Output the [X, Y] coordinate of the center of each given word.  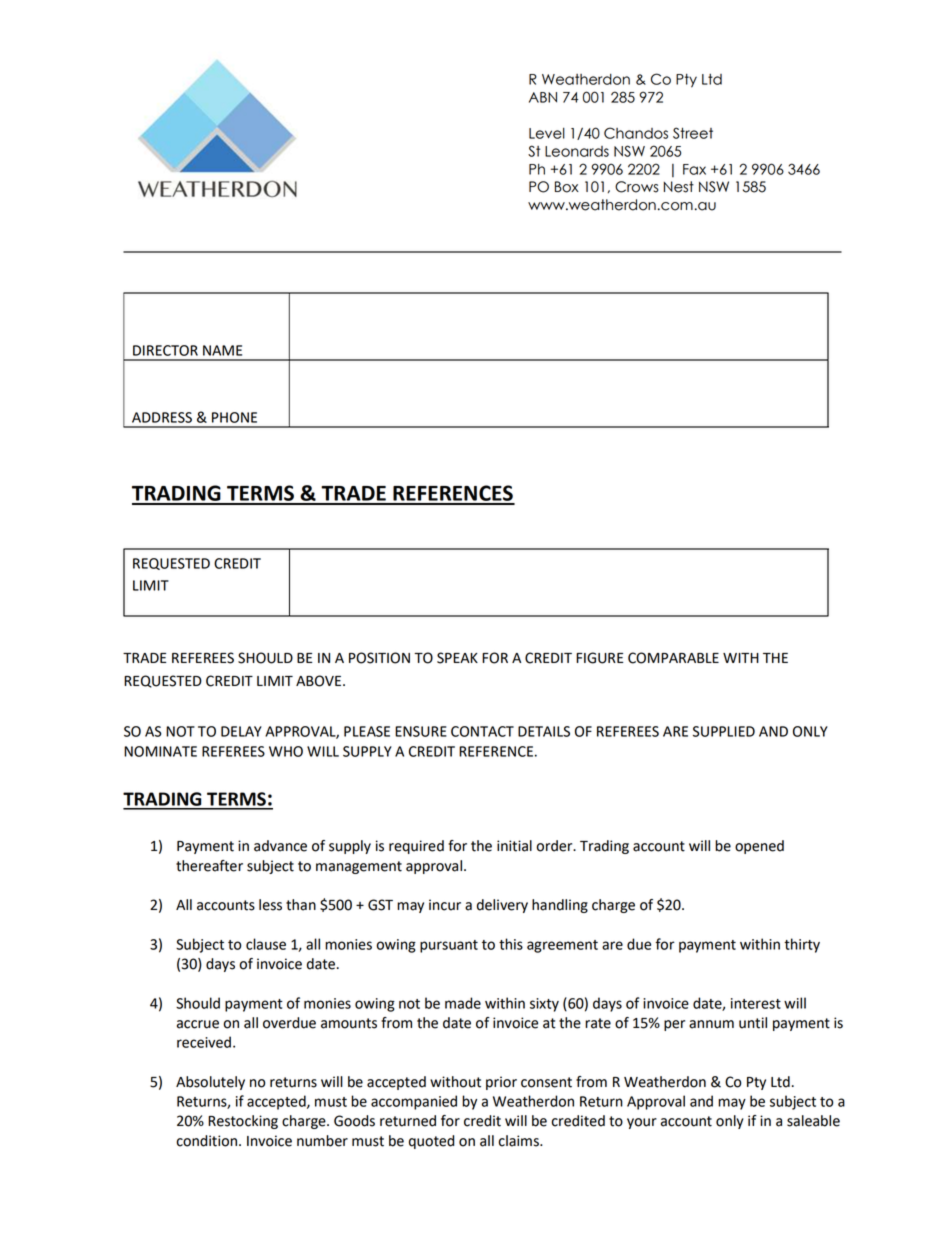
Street [693, 133]
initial [514, 846]
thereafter [209, 866]
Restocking [243, 1122]
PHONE [234, 417]
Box [567, 187]
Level [547, 133]
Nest [679, 187]
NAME [222, 350]
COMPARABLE [673, 658]
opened [759, 847]
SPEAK [457, 658]
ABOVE [320, 681]
